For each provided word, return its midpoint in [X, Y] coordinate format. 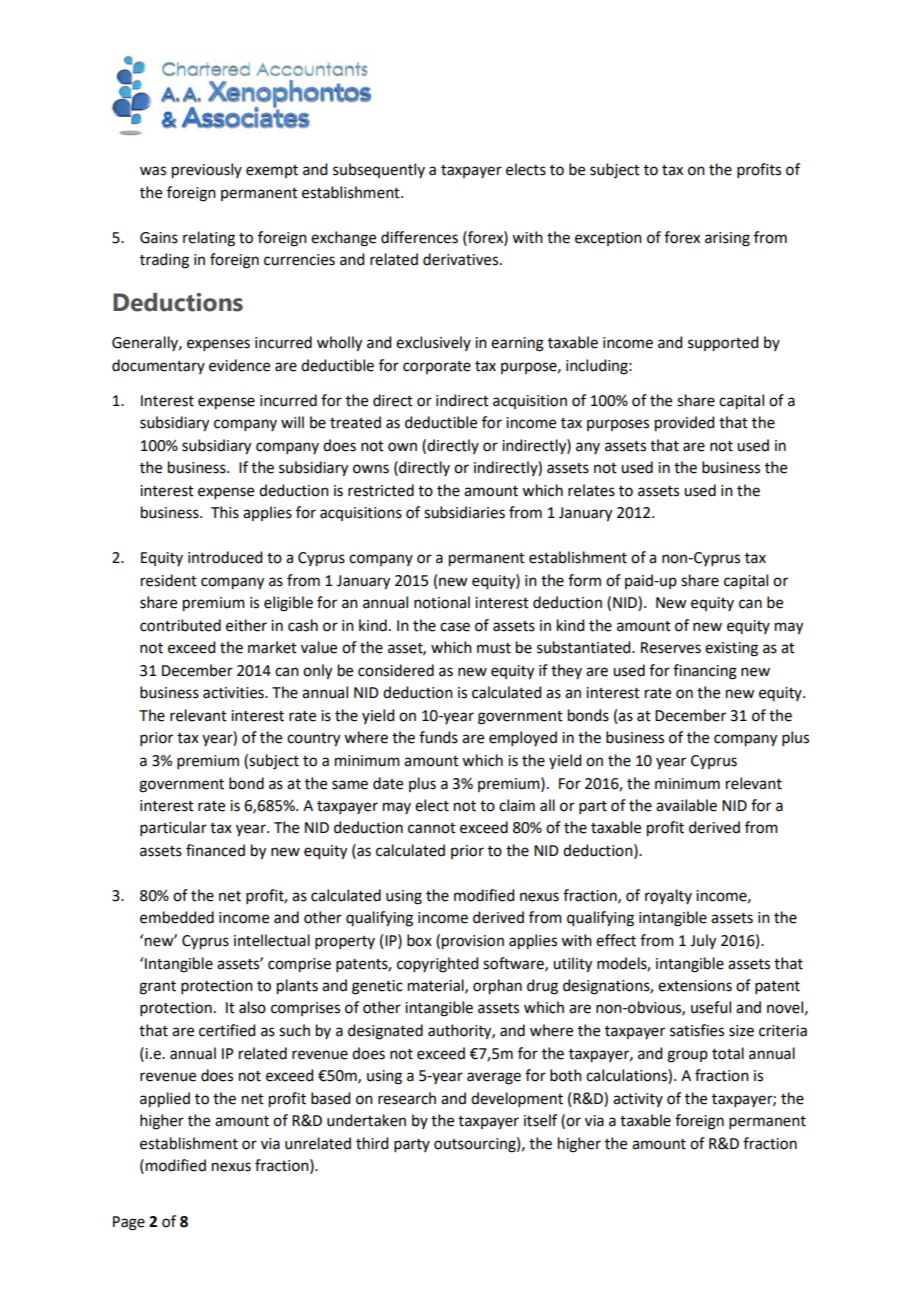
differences [419, 237]
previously [207, 171]
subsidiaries [464, 512]
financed [215, 850]
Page [129, 1223]
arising [727, 239]
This [225, 512]
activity [638, 1100]
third [372, 1143]
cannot [432, 828]
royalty [668, 897]
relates [591, 490]
